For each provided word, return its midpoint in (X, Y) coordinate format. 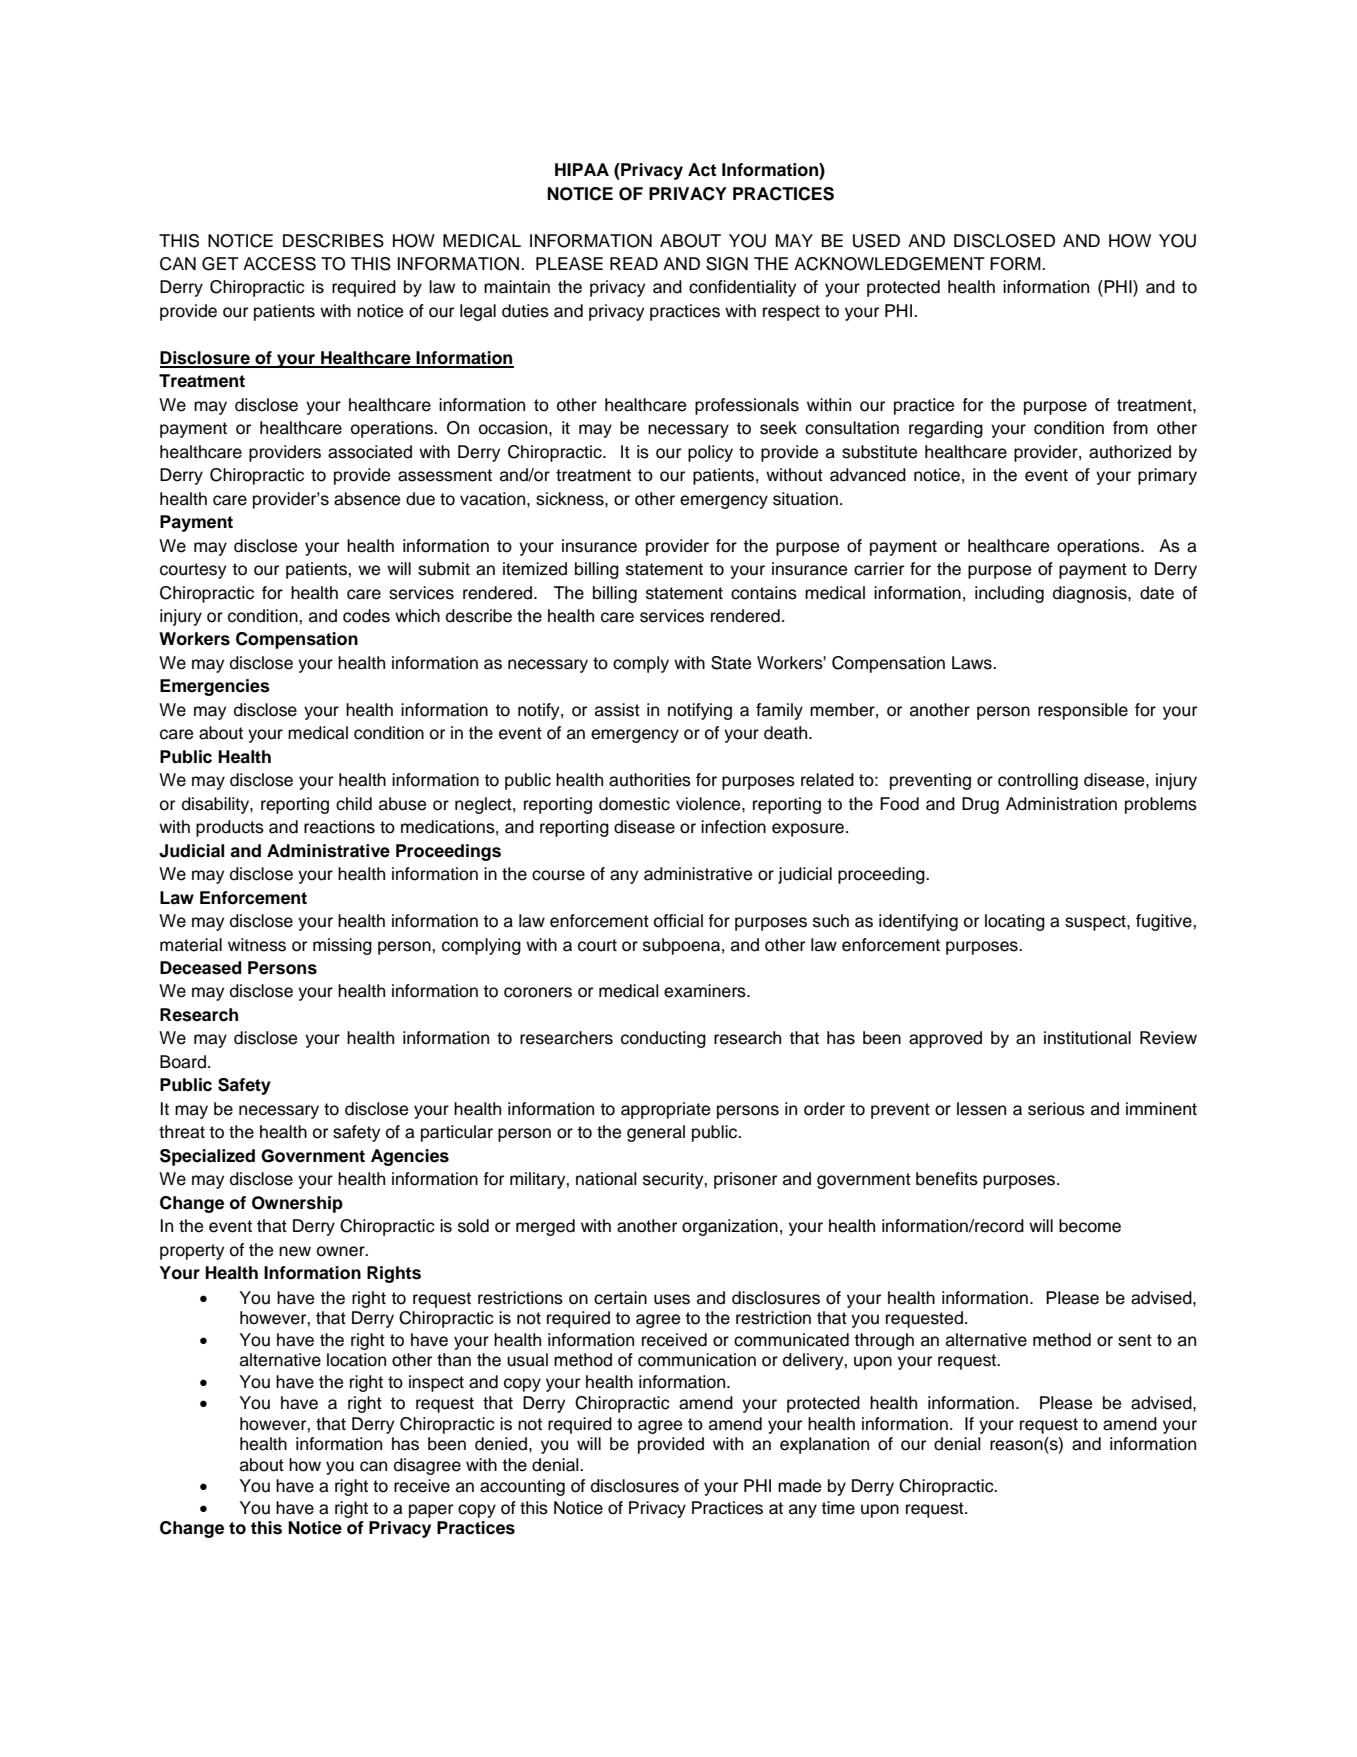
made (799, 1486)
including (1009, 594)
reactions (339, 827)
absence (367, 499)
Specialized (207, 1157)
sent (1135, 1340)
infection (733, 827)
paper (431, 1511)
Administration (1061, 804)
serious (1056, 1109)
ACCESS (279, 264)
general (656, 1133)
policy (710, 453)
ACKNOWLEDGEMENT (889, 264)
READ (634, 263)
